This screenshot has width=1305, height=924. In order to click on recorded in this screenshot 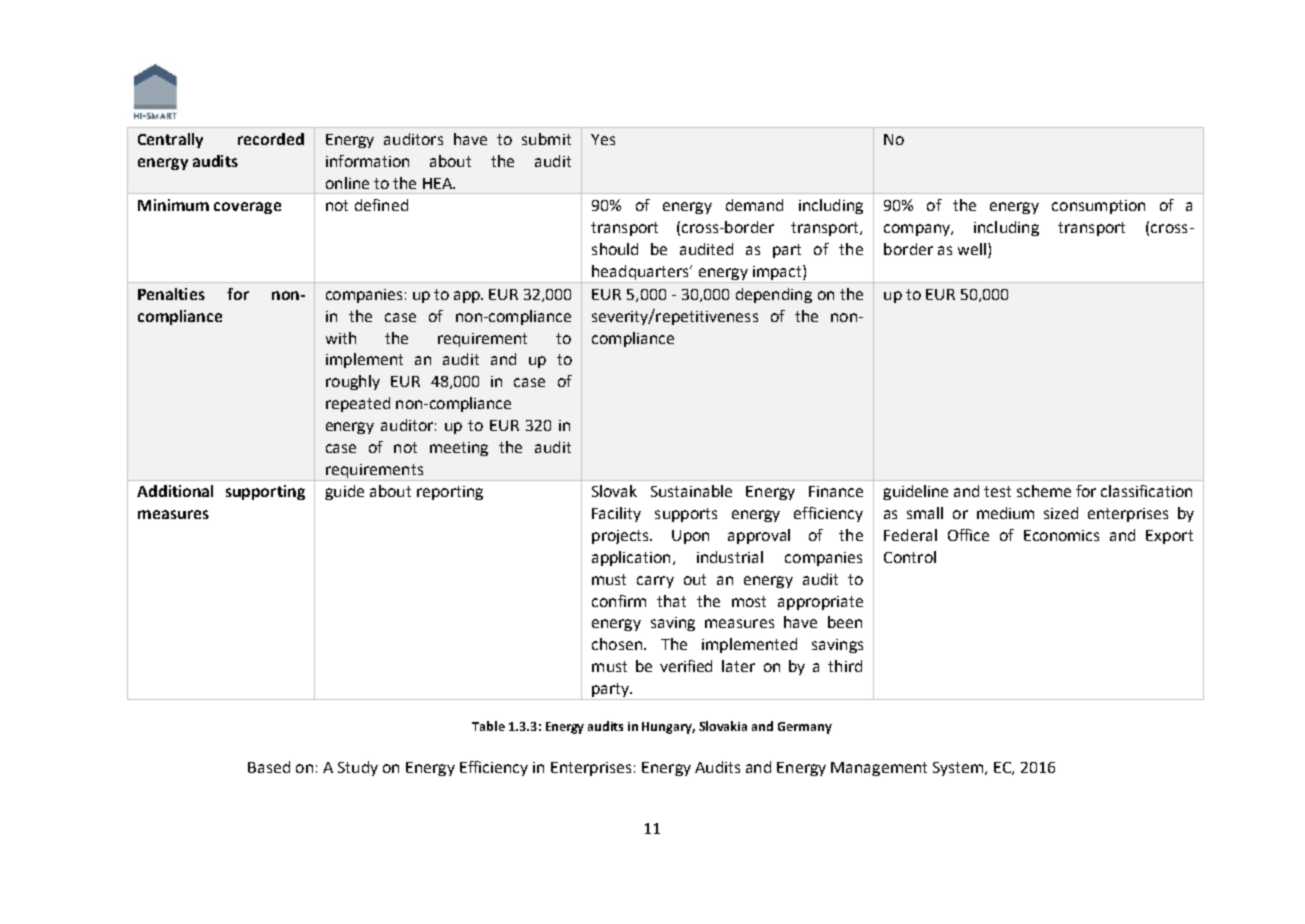, I will do `click(271, 139)`.
